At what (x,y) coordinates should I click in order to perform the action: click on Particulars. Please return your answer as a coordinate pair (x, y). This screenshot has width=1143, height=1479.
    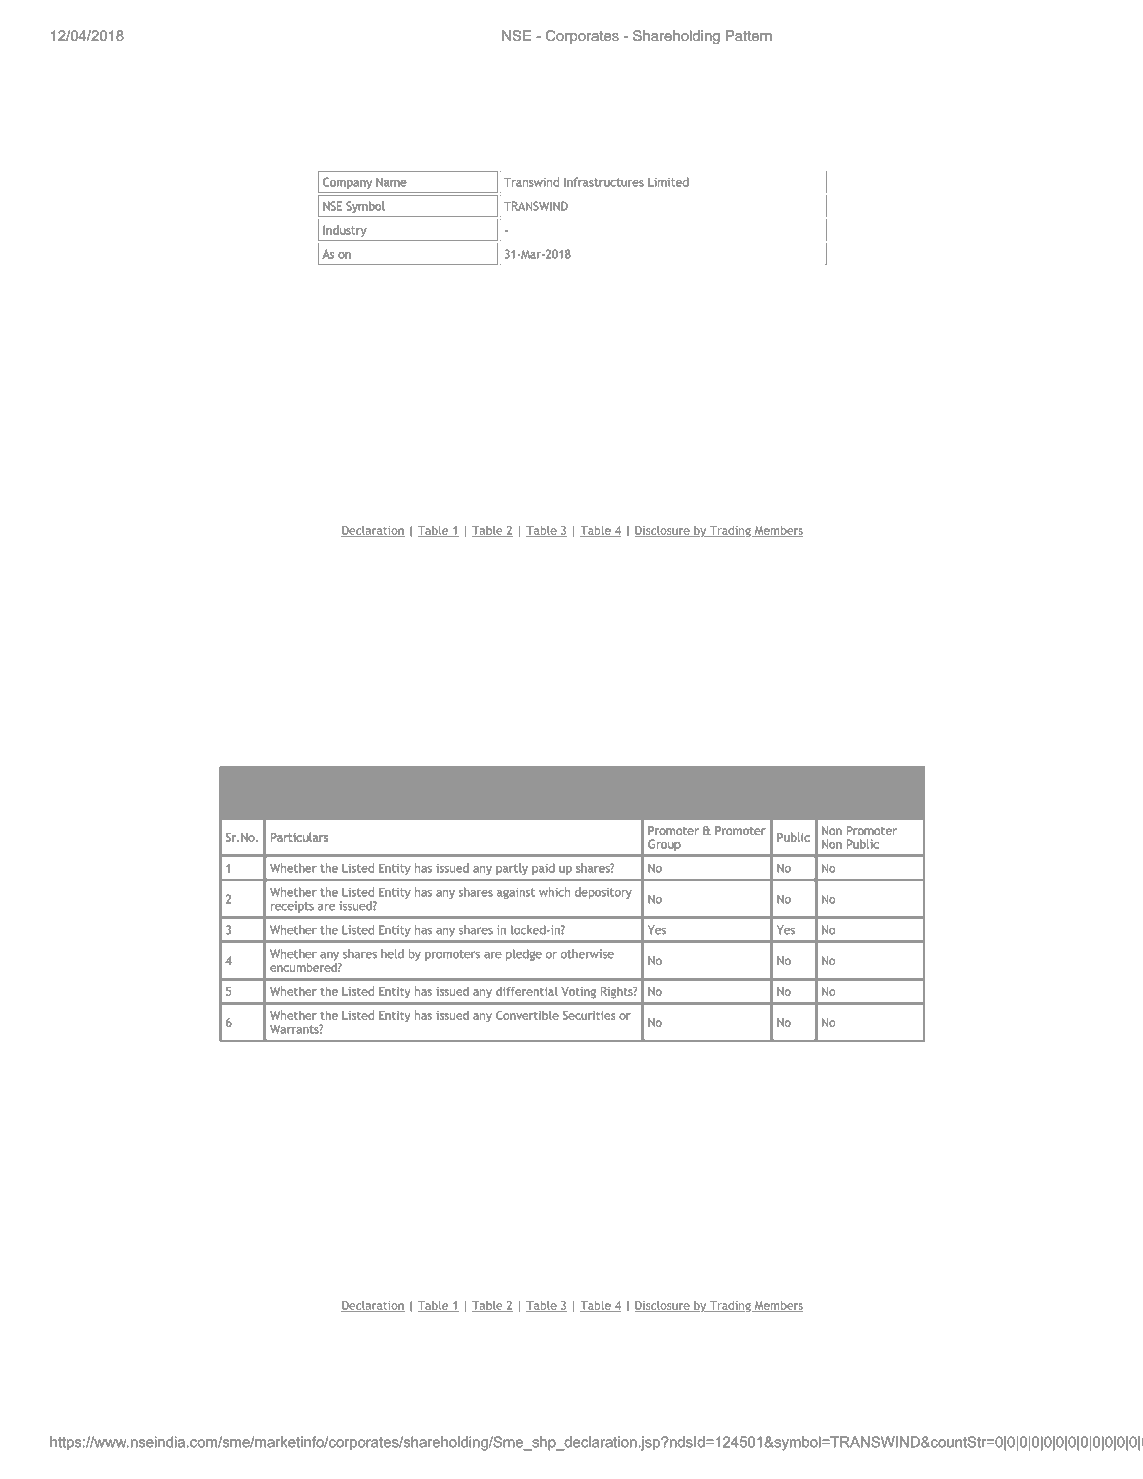
    Looking at the image, I should click on (299, 837).
